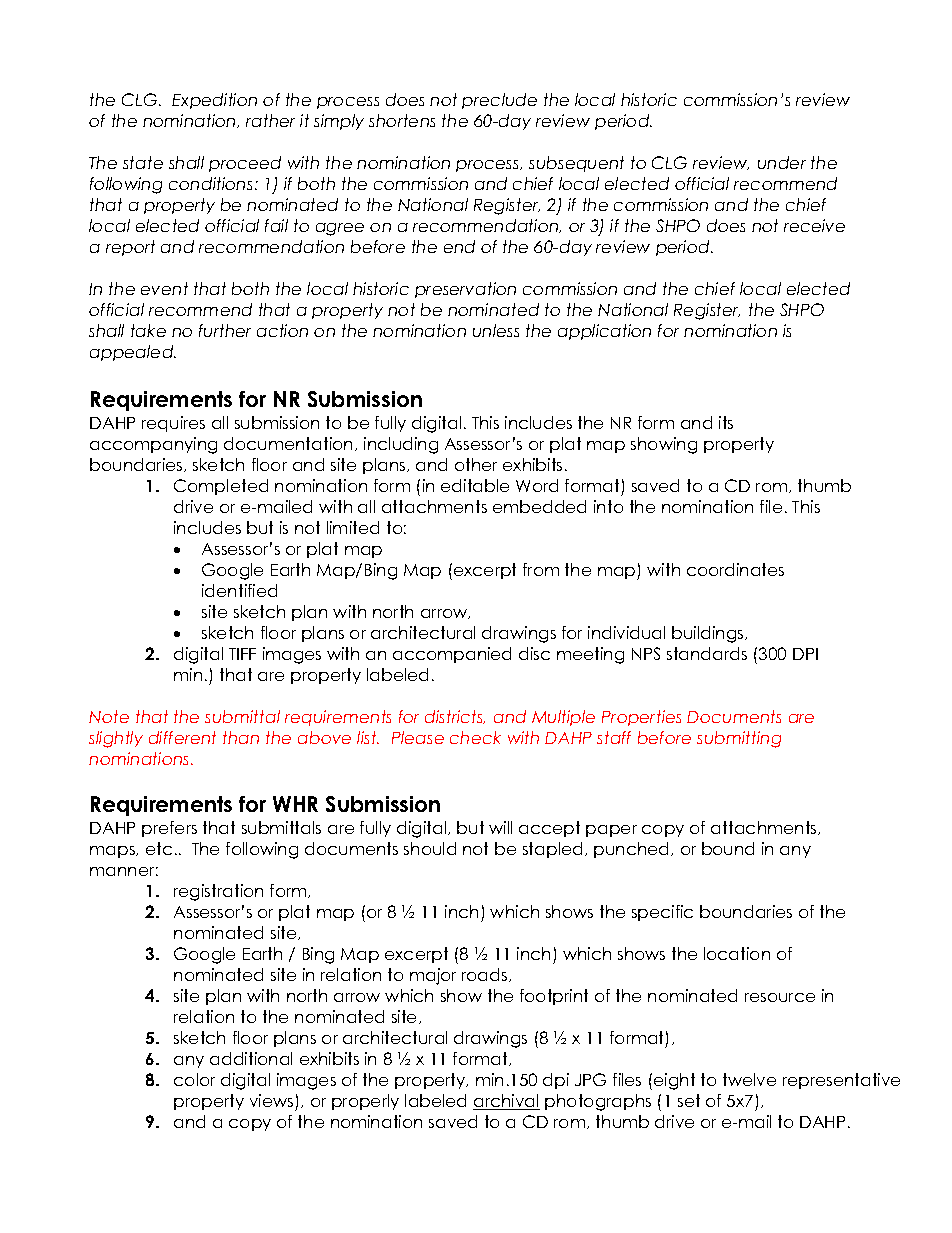 The image size is (952, 1233). What do you see at coordinates (214, 101) in the page?
I see `Expedition` at bounding box center [214, 101].
